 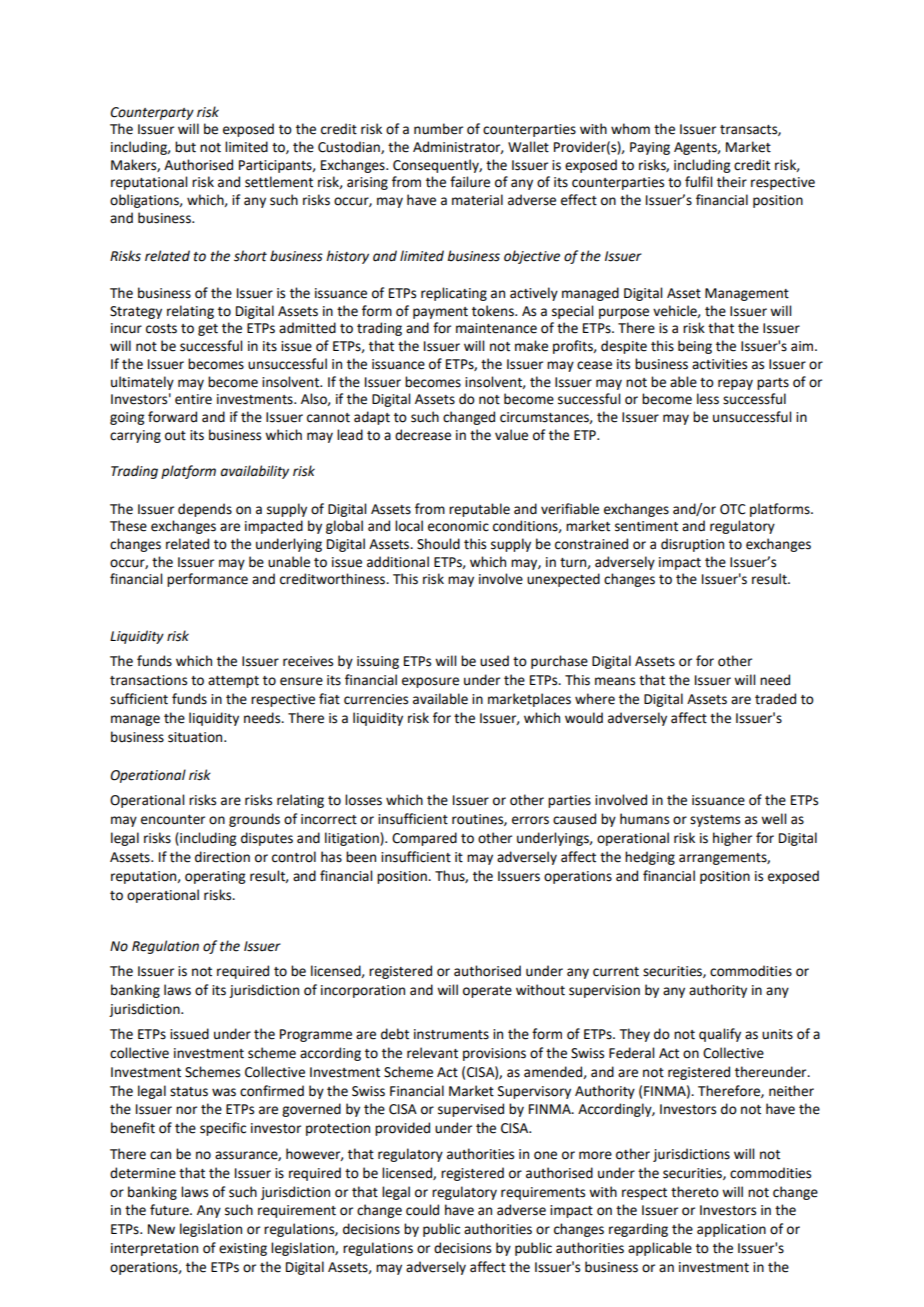 I want to click on exposure, so click(x=430, y=682).
